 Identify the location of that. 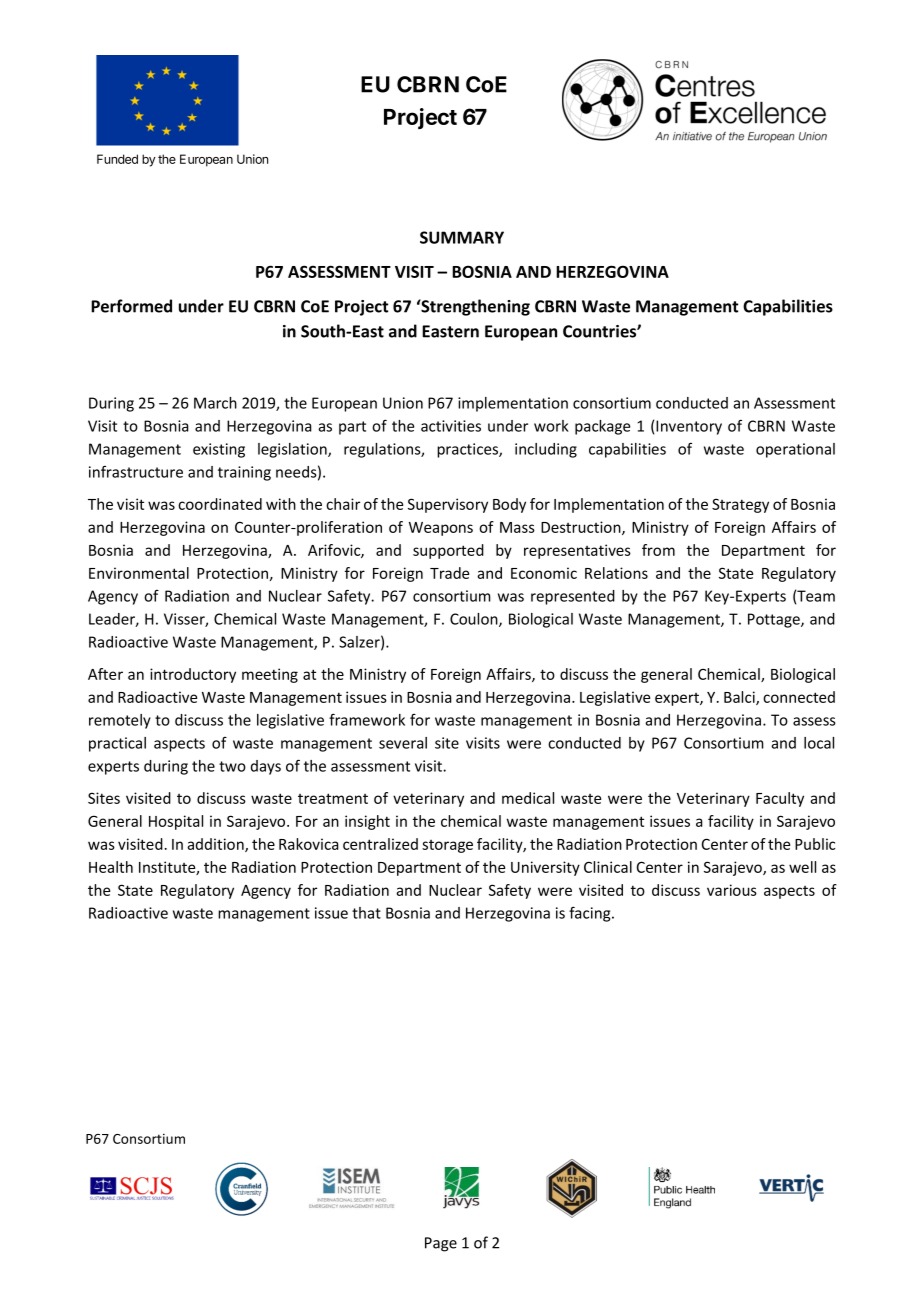
(366, 913).
